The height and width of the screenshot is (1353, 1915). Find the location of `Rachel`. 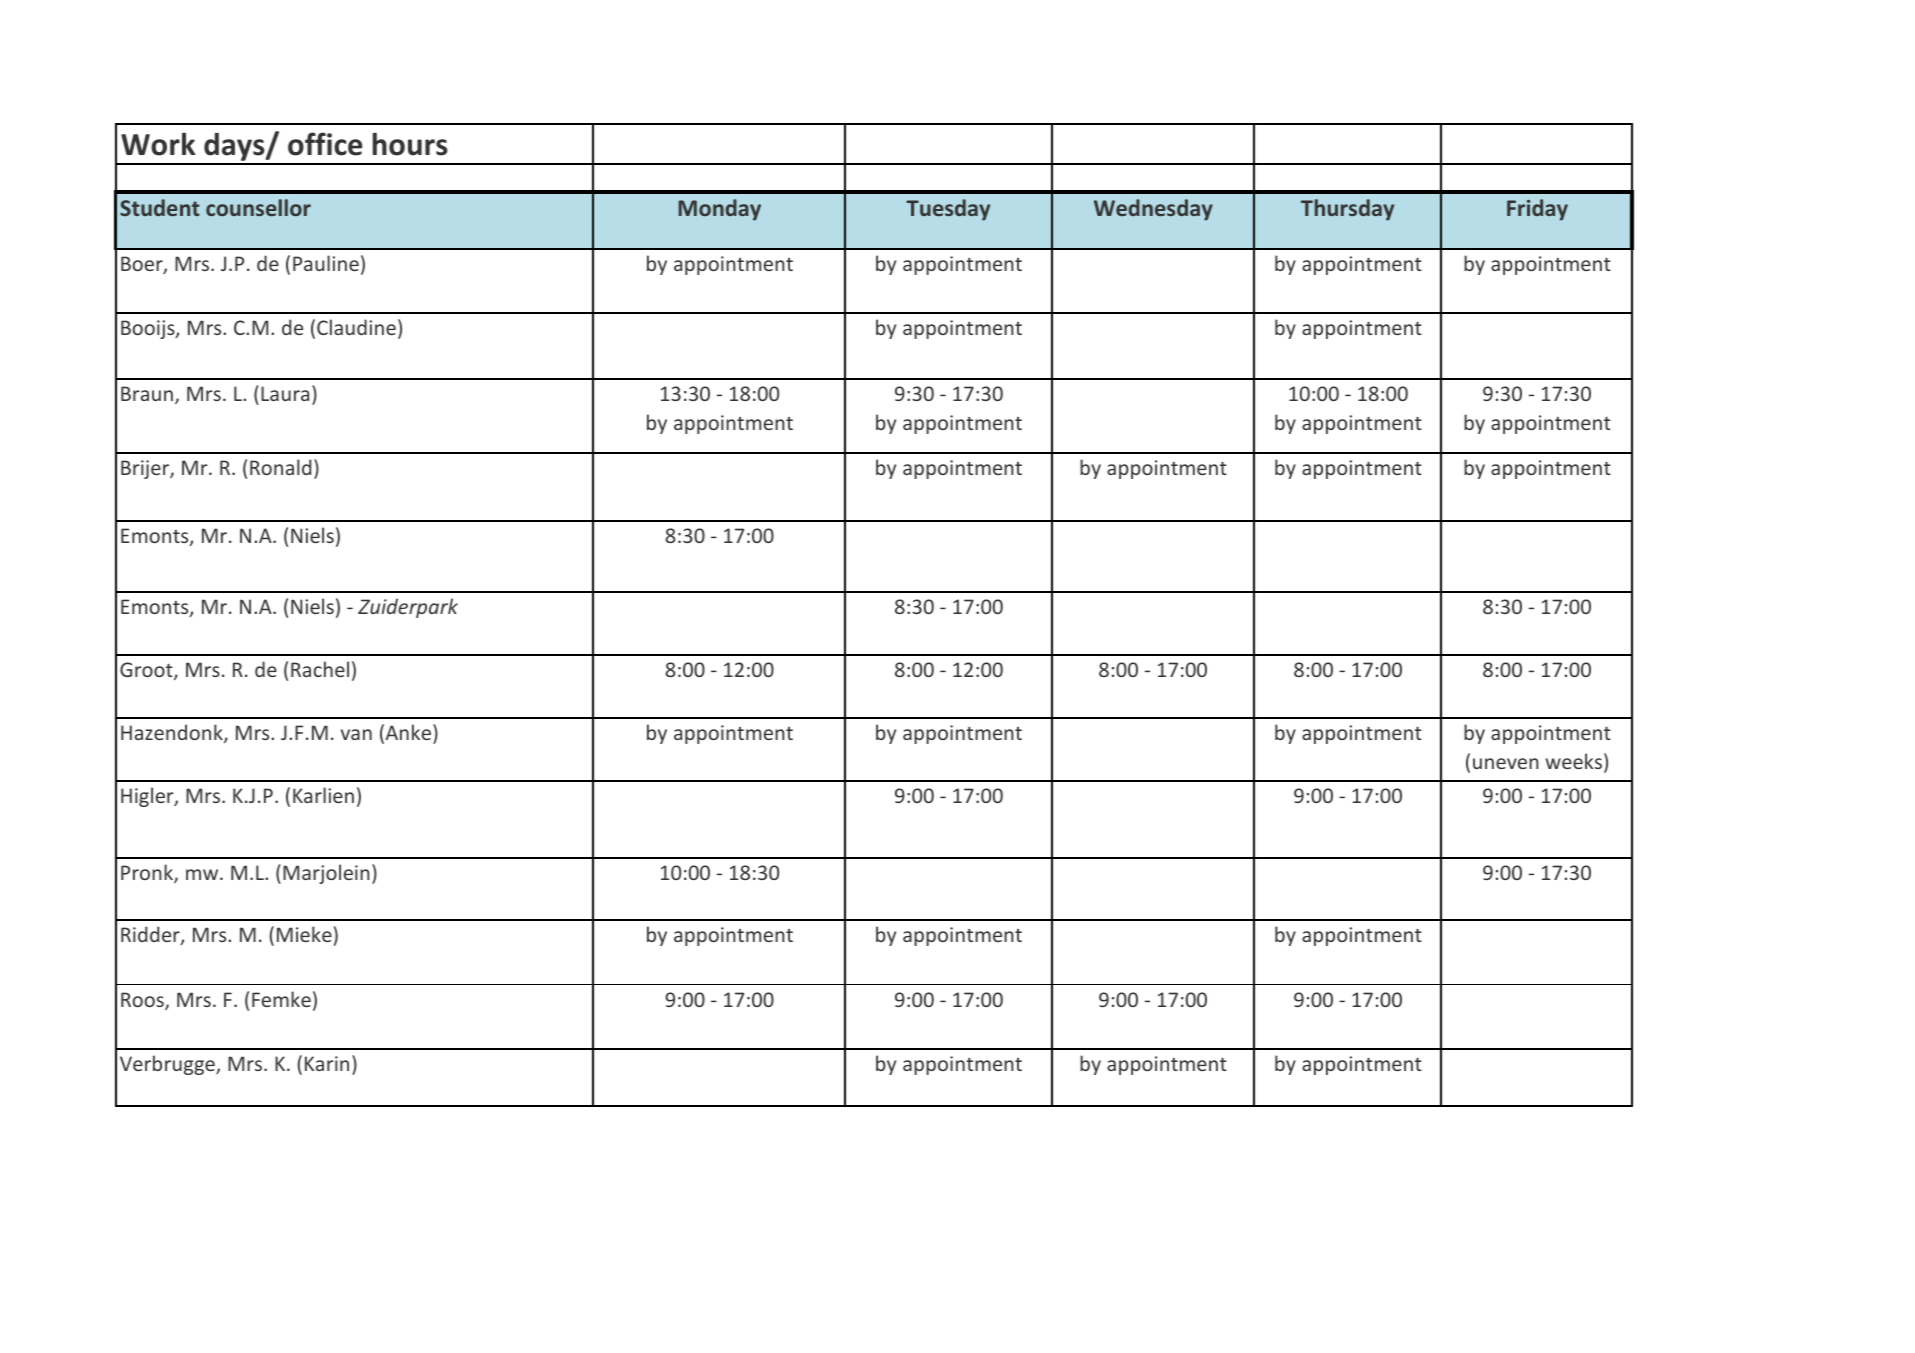

Rachel is located at coordinates (320, 669).
